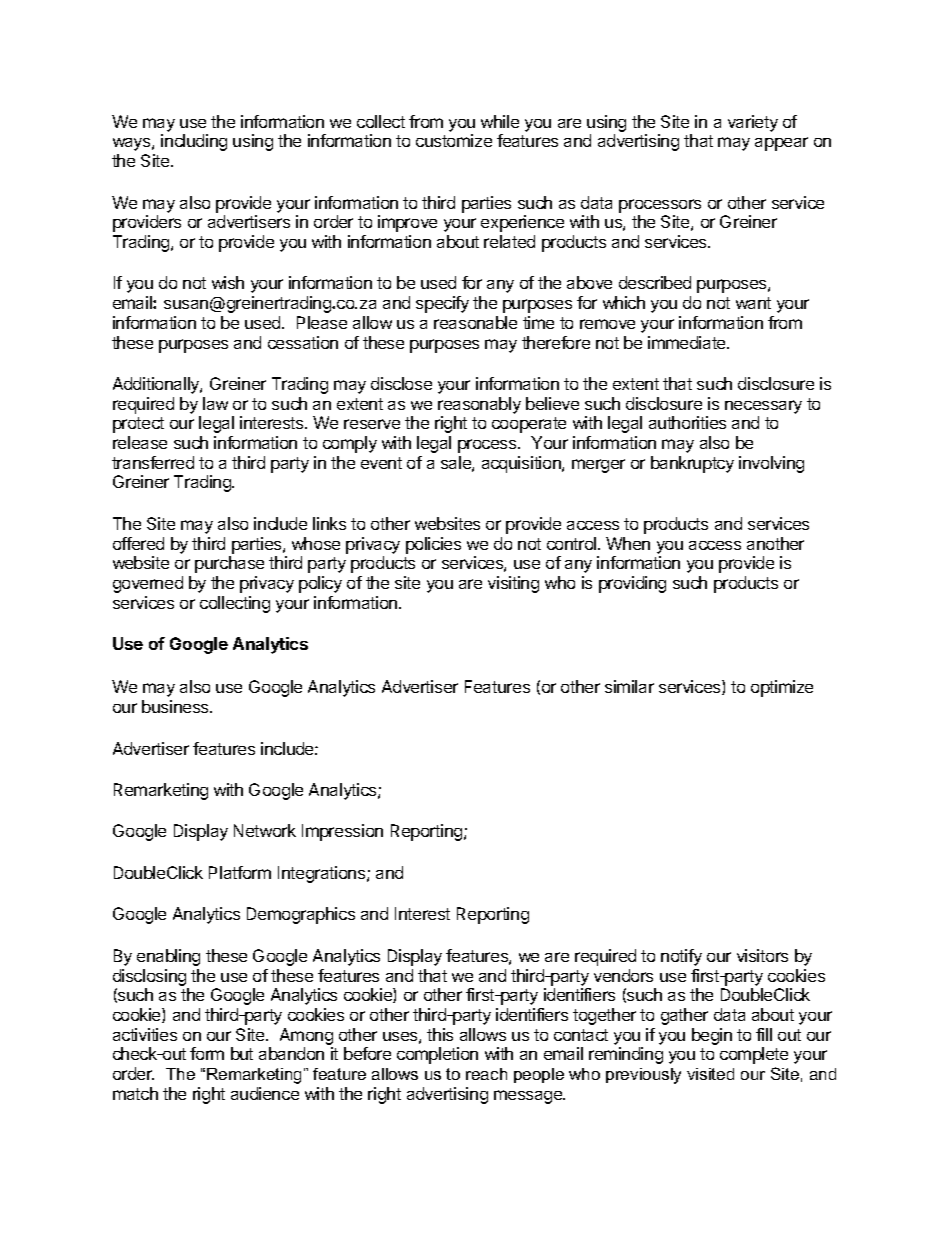 Image resolution: width=952 pixels, height=1233 pixels. I want to click on Impression, so click(342, 832).
